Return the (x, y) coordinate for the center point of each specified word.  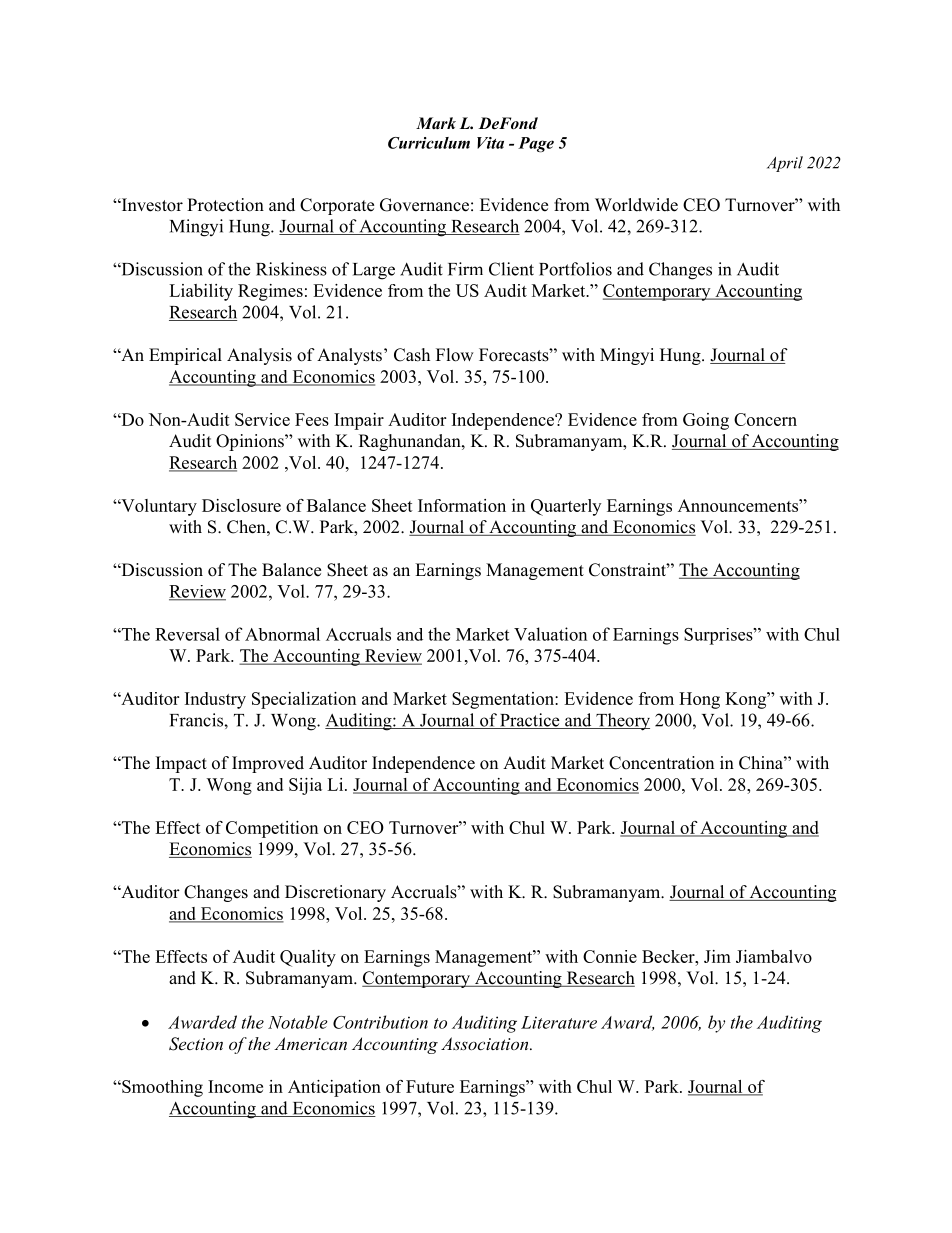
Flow (455, 355)
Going (706, 421)
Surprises (719, 636)
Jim (717, 956)
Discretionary (335, 893)
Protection (225, 205)
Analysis (259, 356)
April (785, 164)
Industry (215, 700)
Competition (272, 829)
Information (462, 505)
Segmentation (504, 700)
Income (235, 1086)
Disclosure (241, 505)
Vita (490, 143)
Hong (699, 700)
